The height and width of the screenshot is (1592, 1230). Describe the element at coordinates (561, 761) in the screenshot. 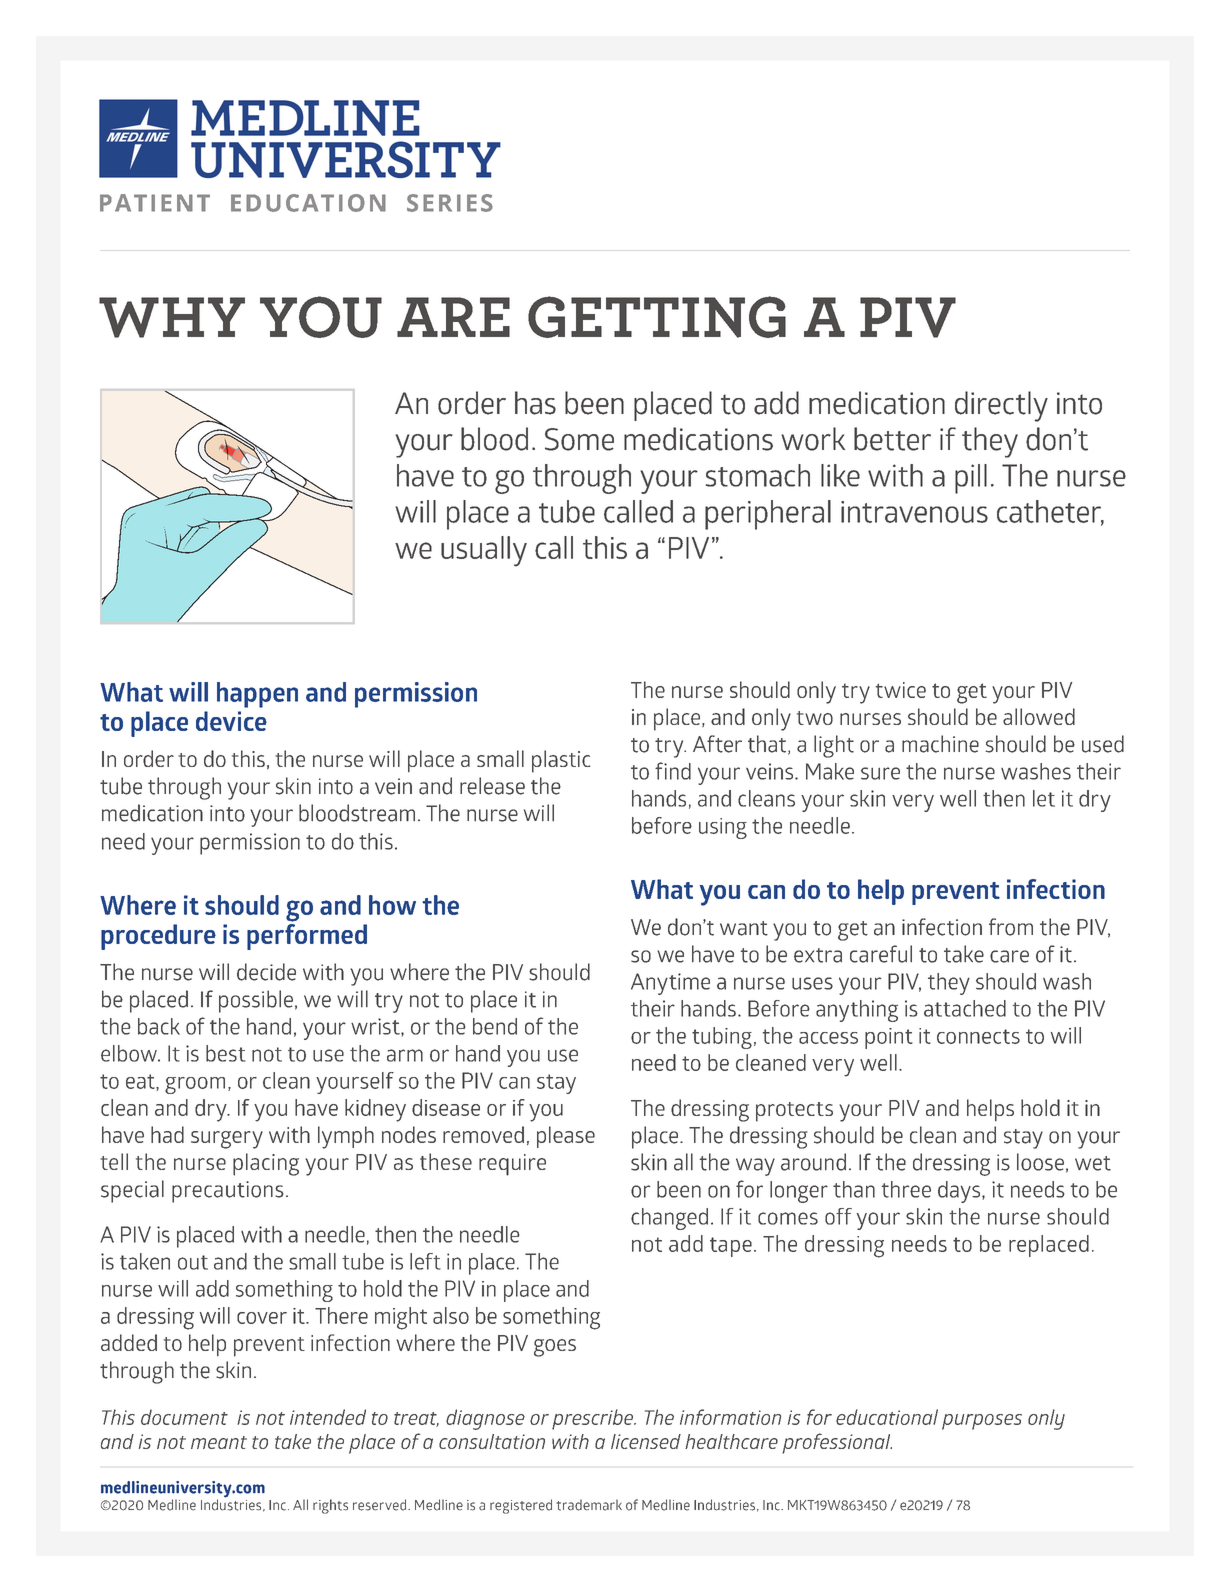

I see `plastic` at that location.
